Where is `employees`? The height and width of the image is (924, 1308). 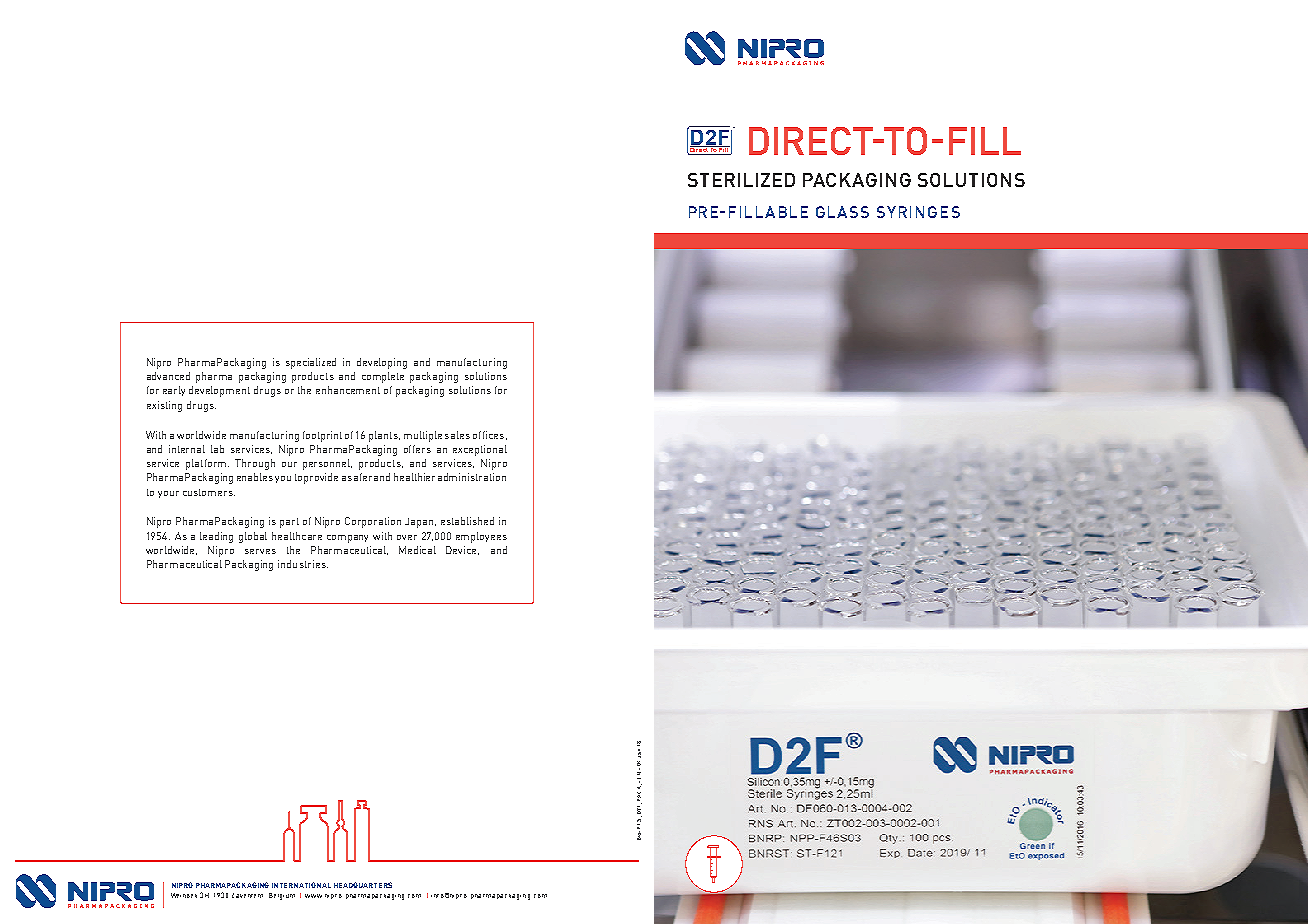 employees is located at coordinates (481, 537).
